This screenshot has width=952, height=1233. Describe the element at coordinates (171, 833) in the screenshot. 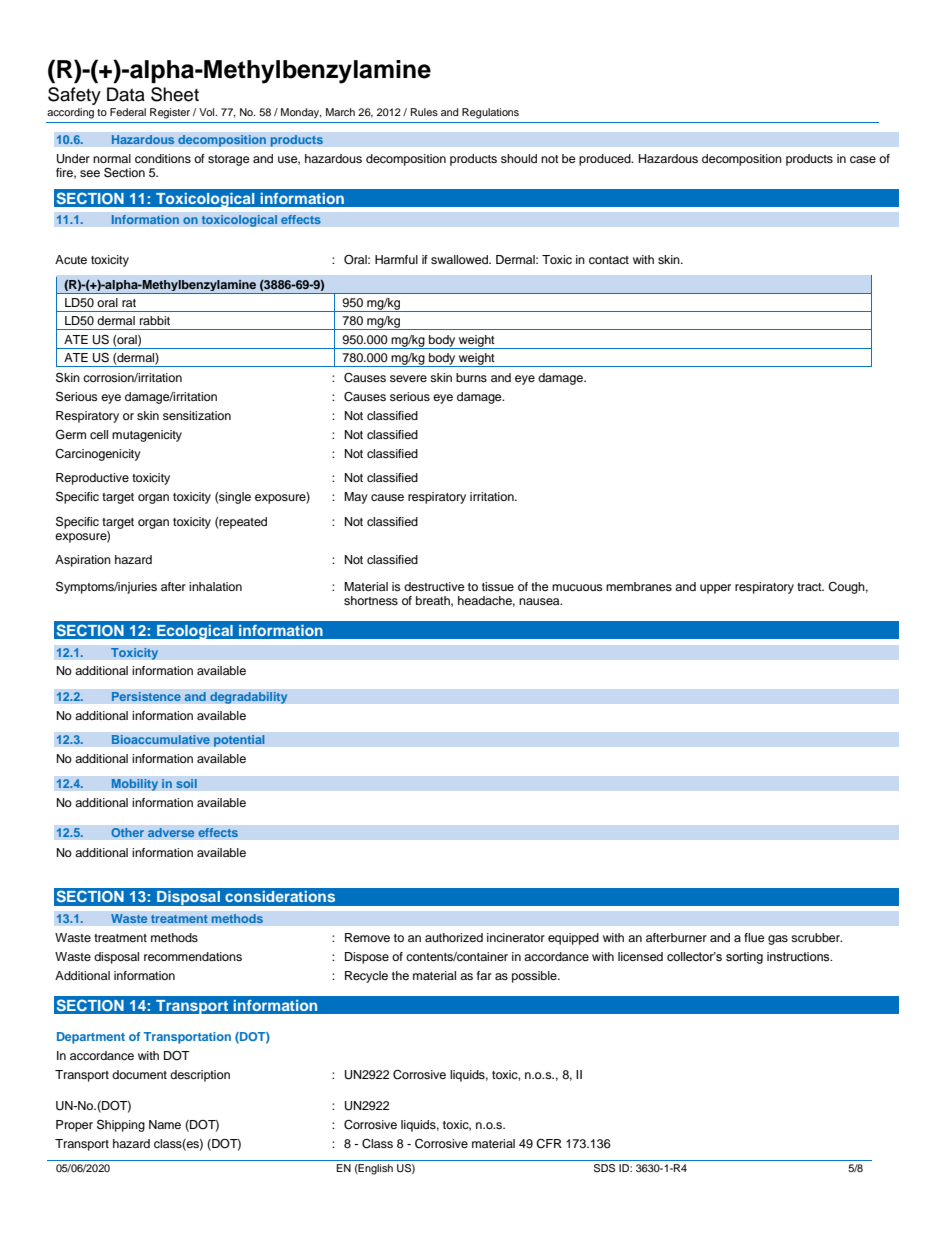

I see `adverse` at that location.
